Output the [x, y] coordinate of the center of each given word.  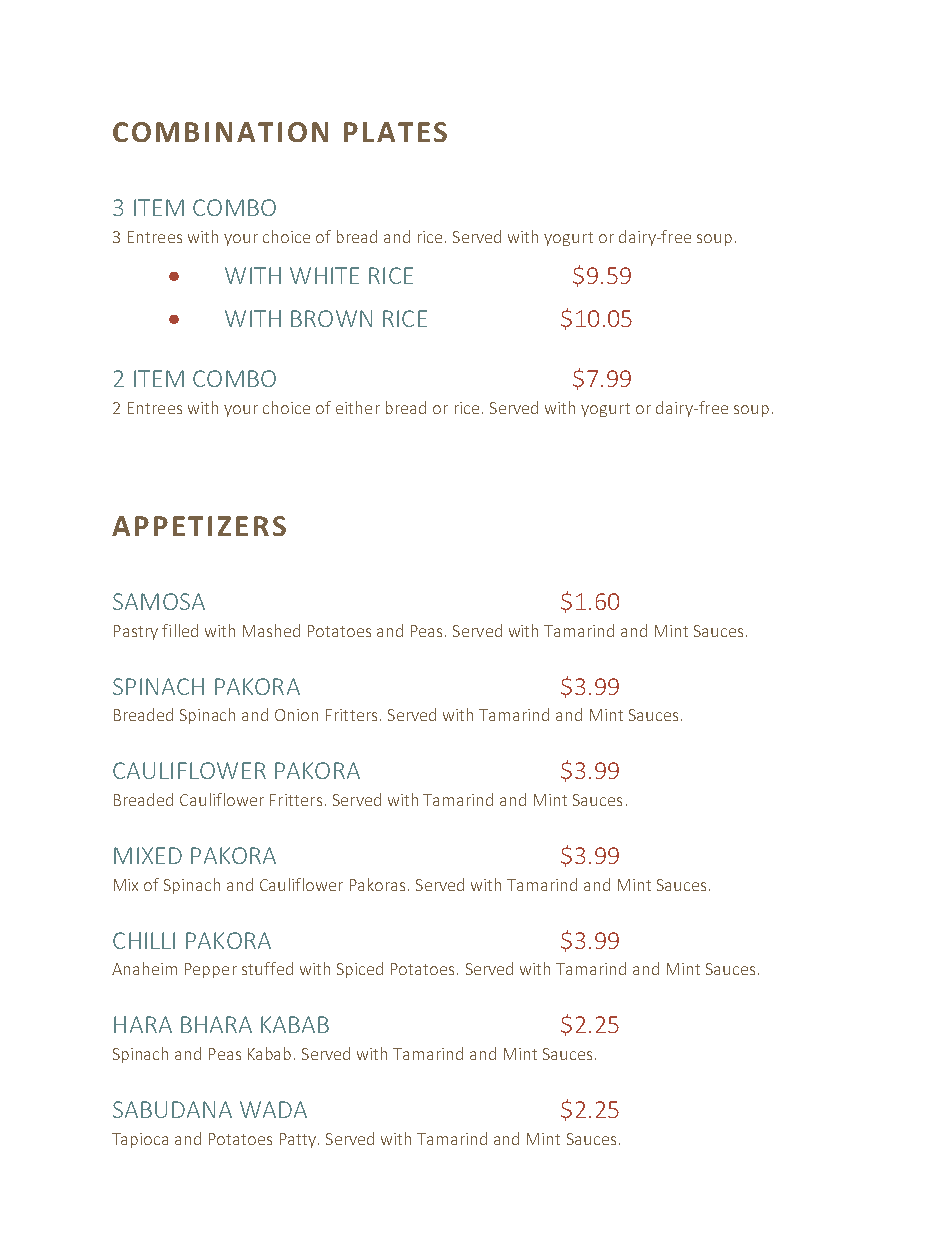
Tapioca [140, 1140]
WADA [273, 1109]
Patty [299, 1140]
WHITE [324, 275]
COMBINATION [220, 132]
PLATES [395, 132]
